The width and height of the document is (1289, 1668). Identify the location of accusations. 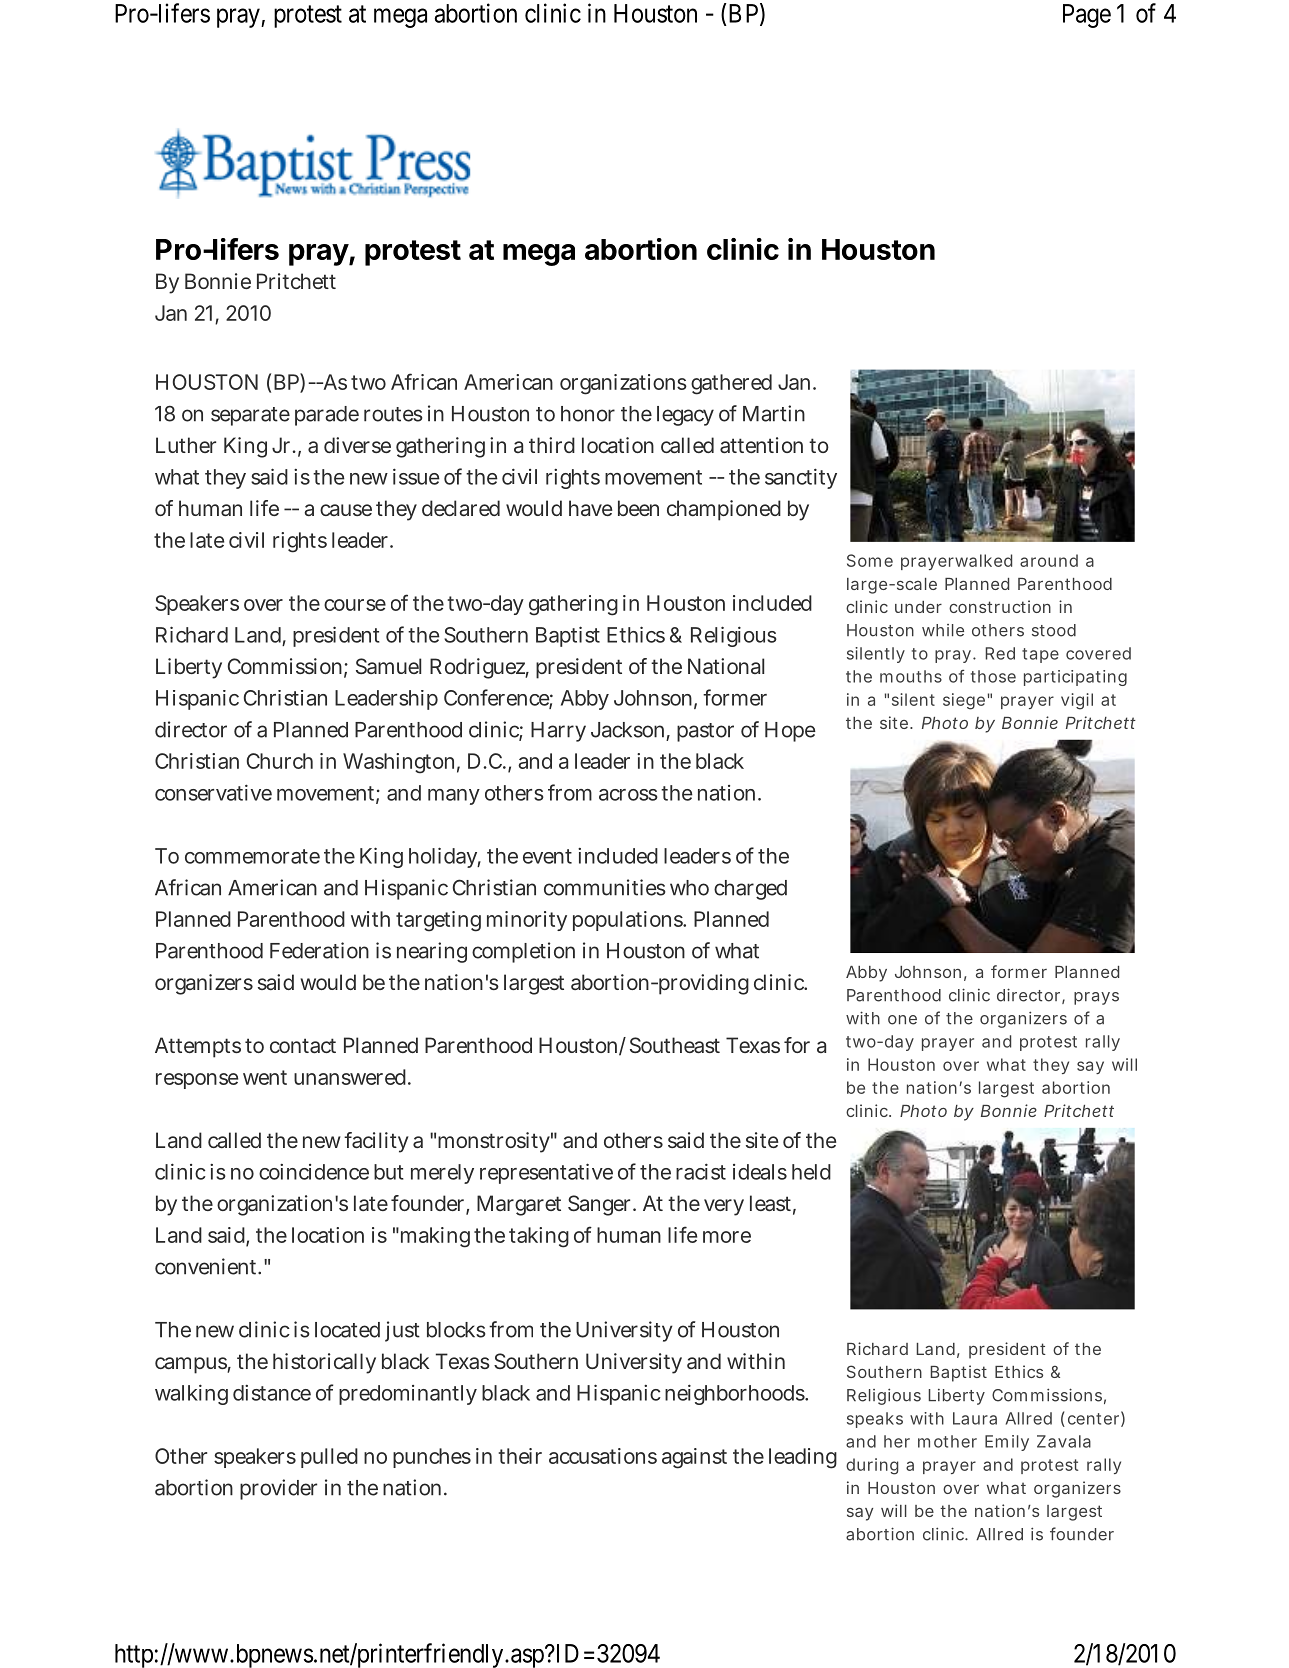
(603, 1456).
